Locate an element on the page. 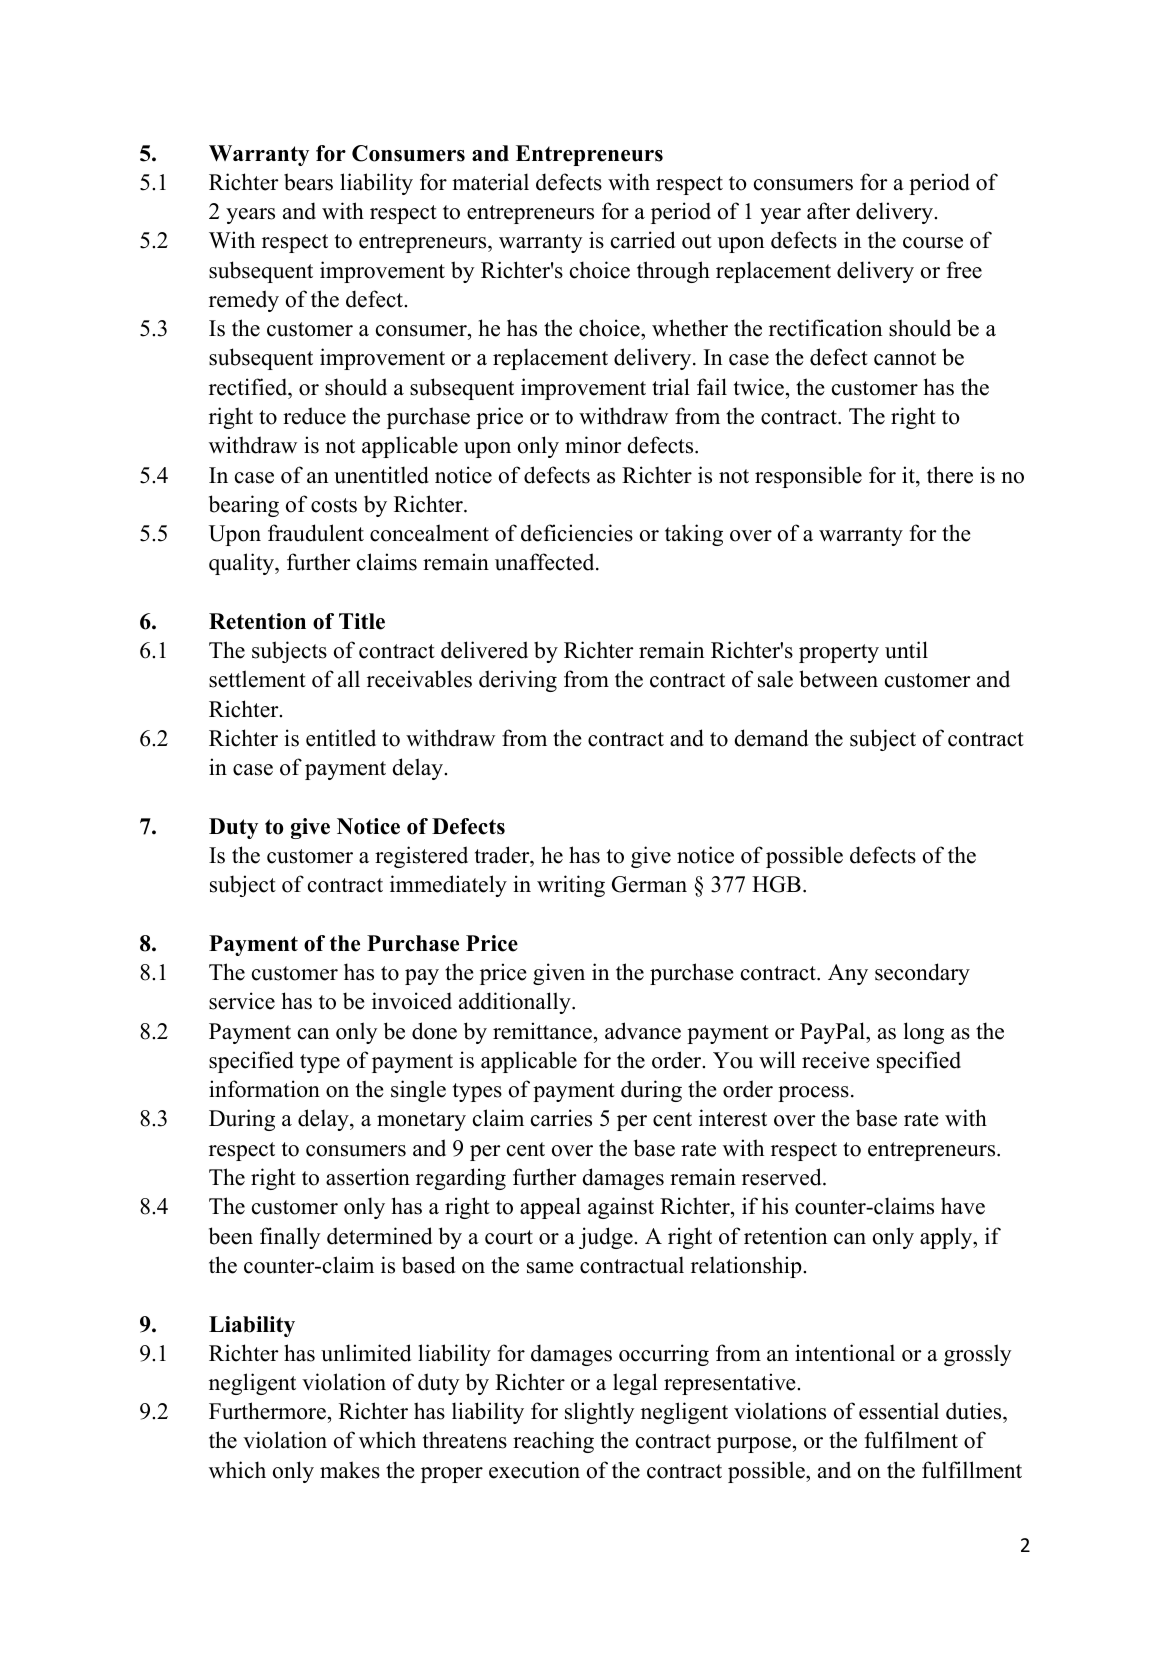 The image size is (1170, 1655). information is located at coordinates (264, 1089).
